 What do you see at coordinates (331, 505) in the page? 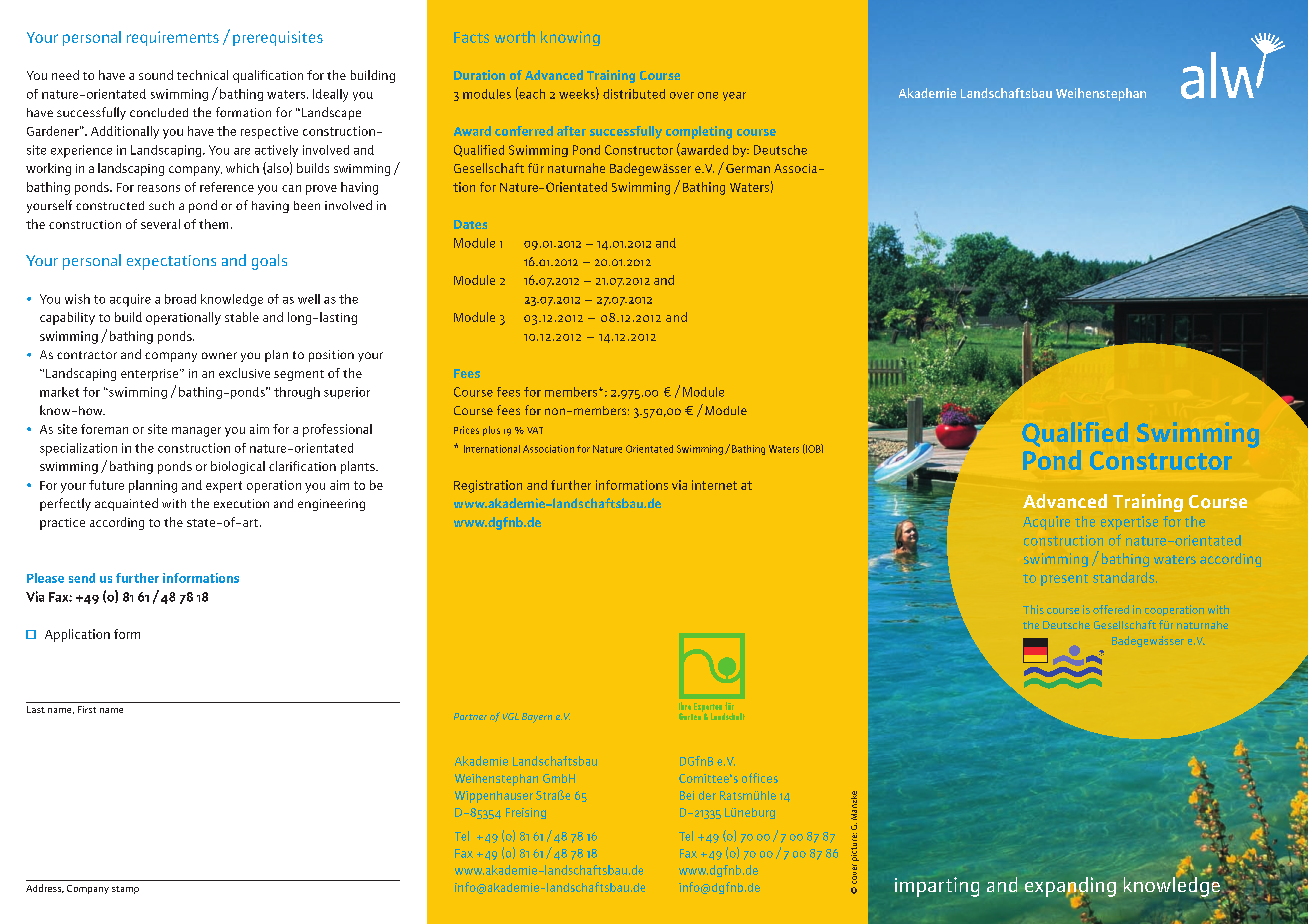
I see `engineering` at bounding box center [331, 505].
